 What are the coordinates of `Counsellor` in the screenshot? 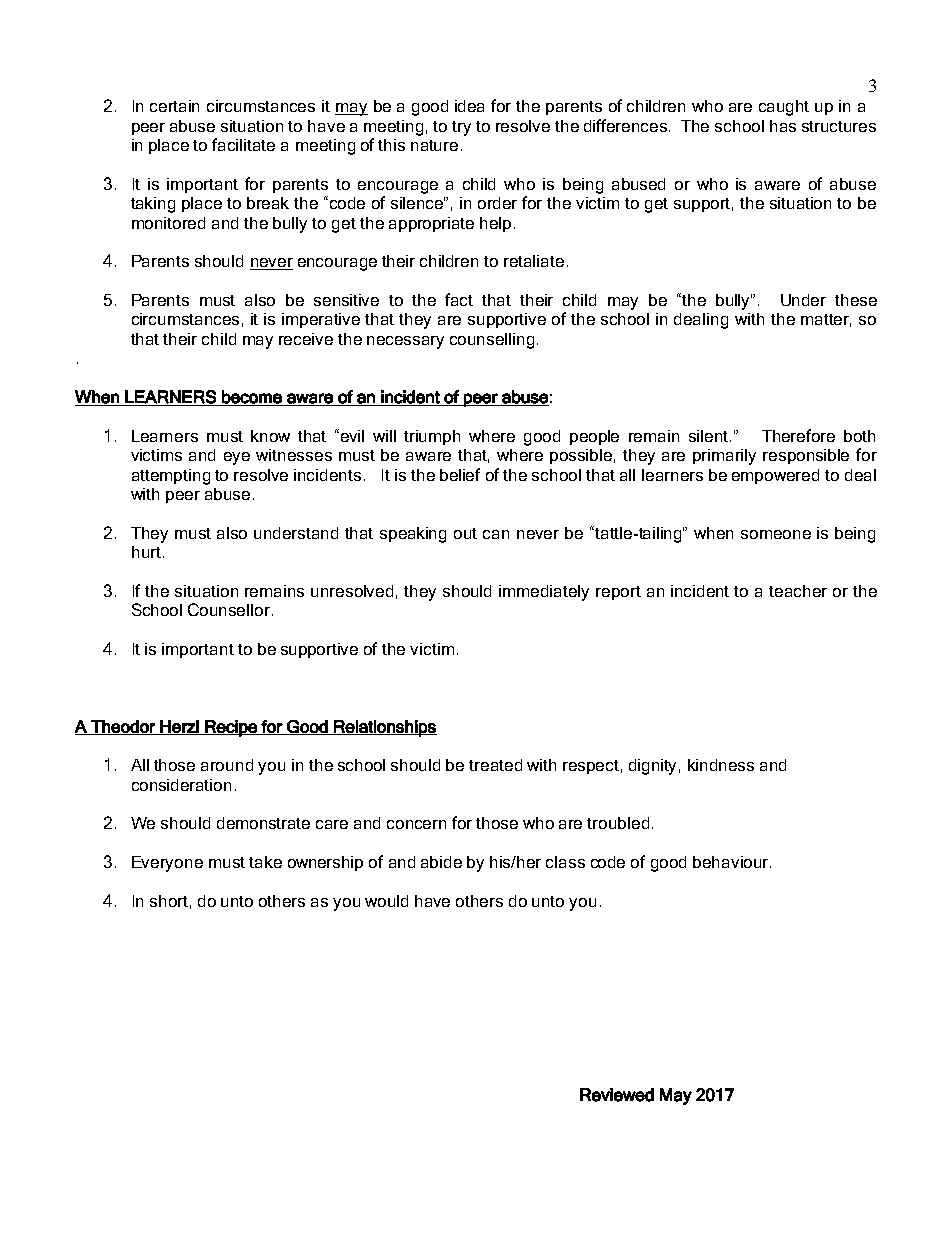 It's located at (229, 609).
